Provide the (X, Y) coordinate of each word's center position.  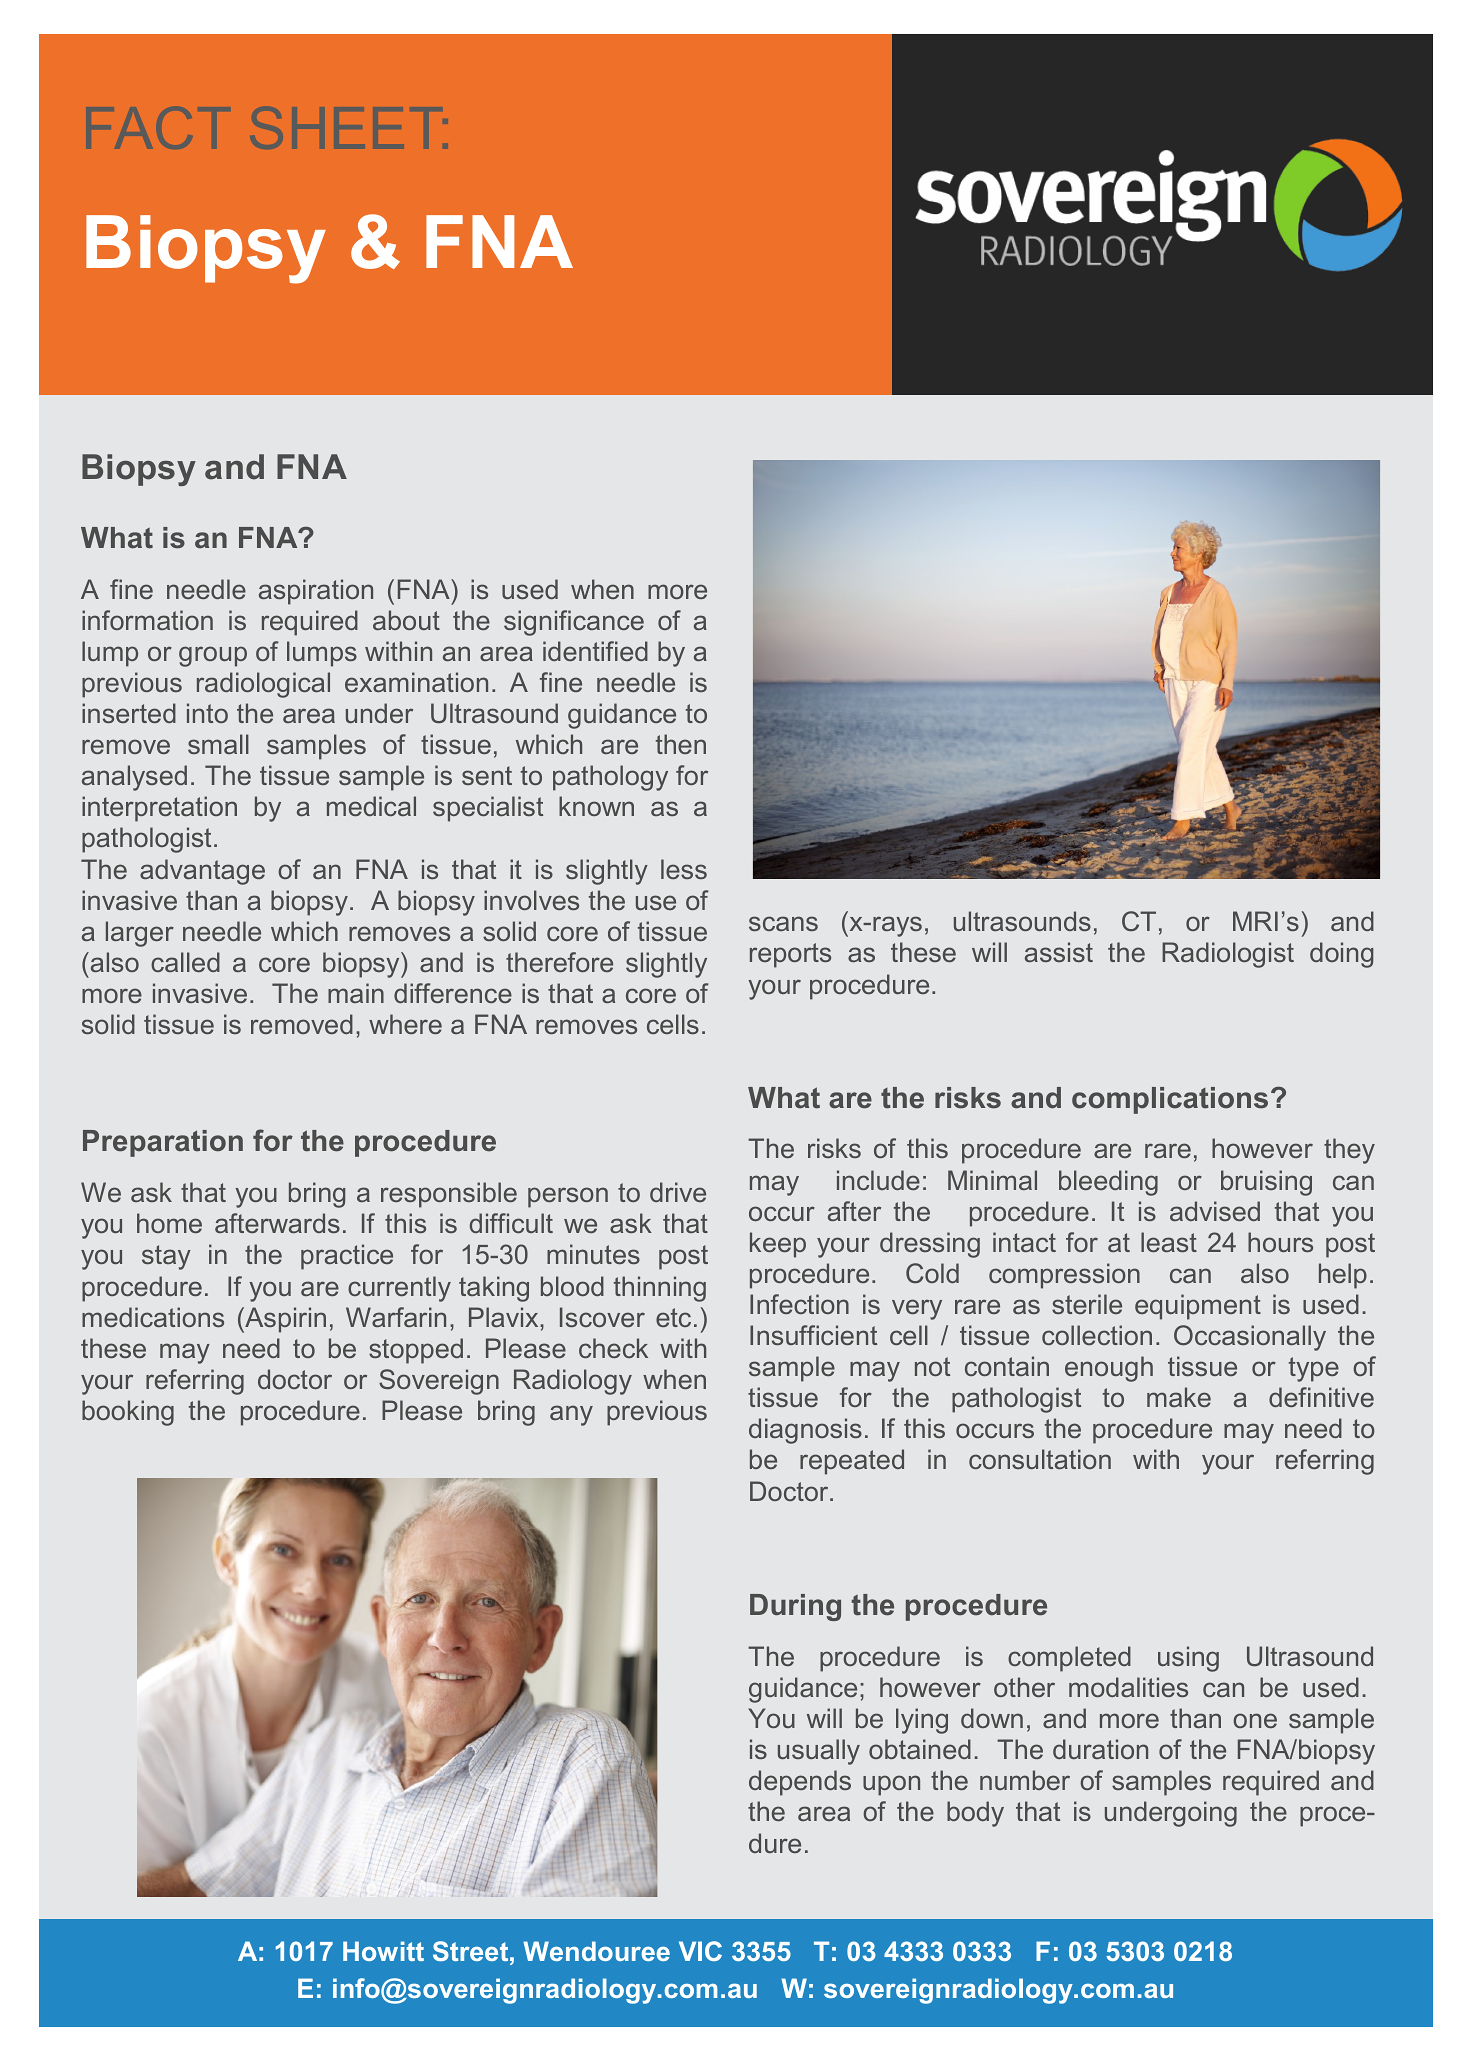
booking (128, 1413)
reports (790, 955)
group (213, 656)
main (356, 993)
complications (1170, 1100)
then (681, 744)
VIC (700, 1951)
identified (595, 651)
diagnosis (805, 1431)
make (1179, 1397)
